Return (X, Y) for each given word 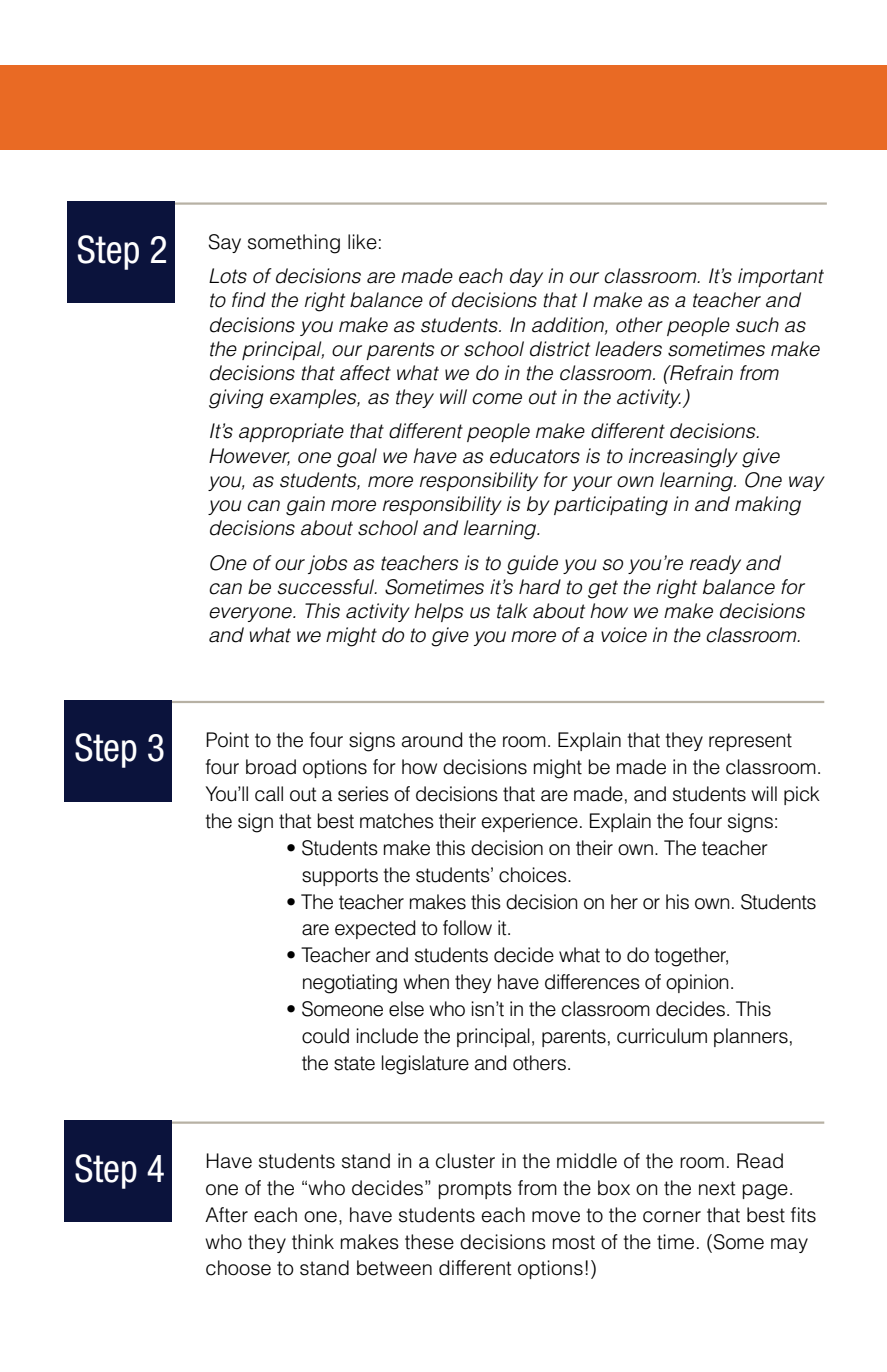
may (789, 1245)
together (691, 957)
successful (327, 587)
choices (534, 875)
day (526, 277)
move (556, 1217)
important (781, 277)
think (313, 1242)
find (249, 300)
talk (512, 611)
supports (340, 877)
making (768, 506)
